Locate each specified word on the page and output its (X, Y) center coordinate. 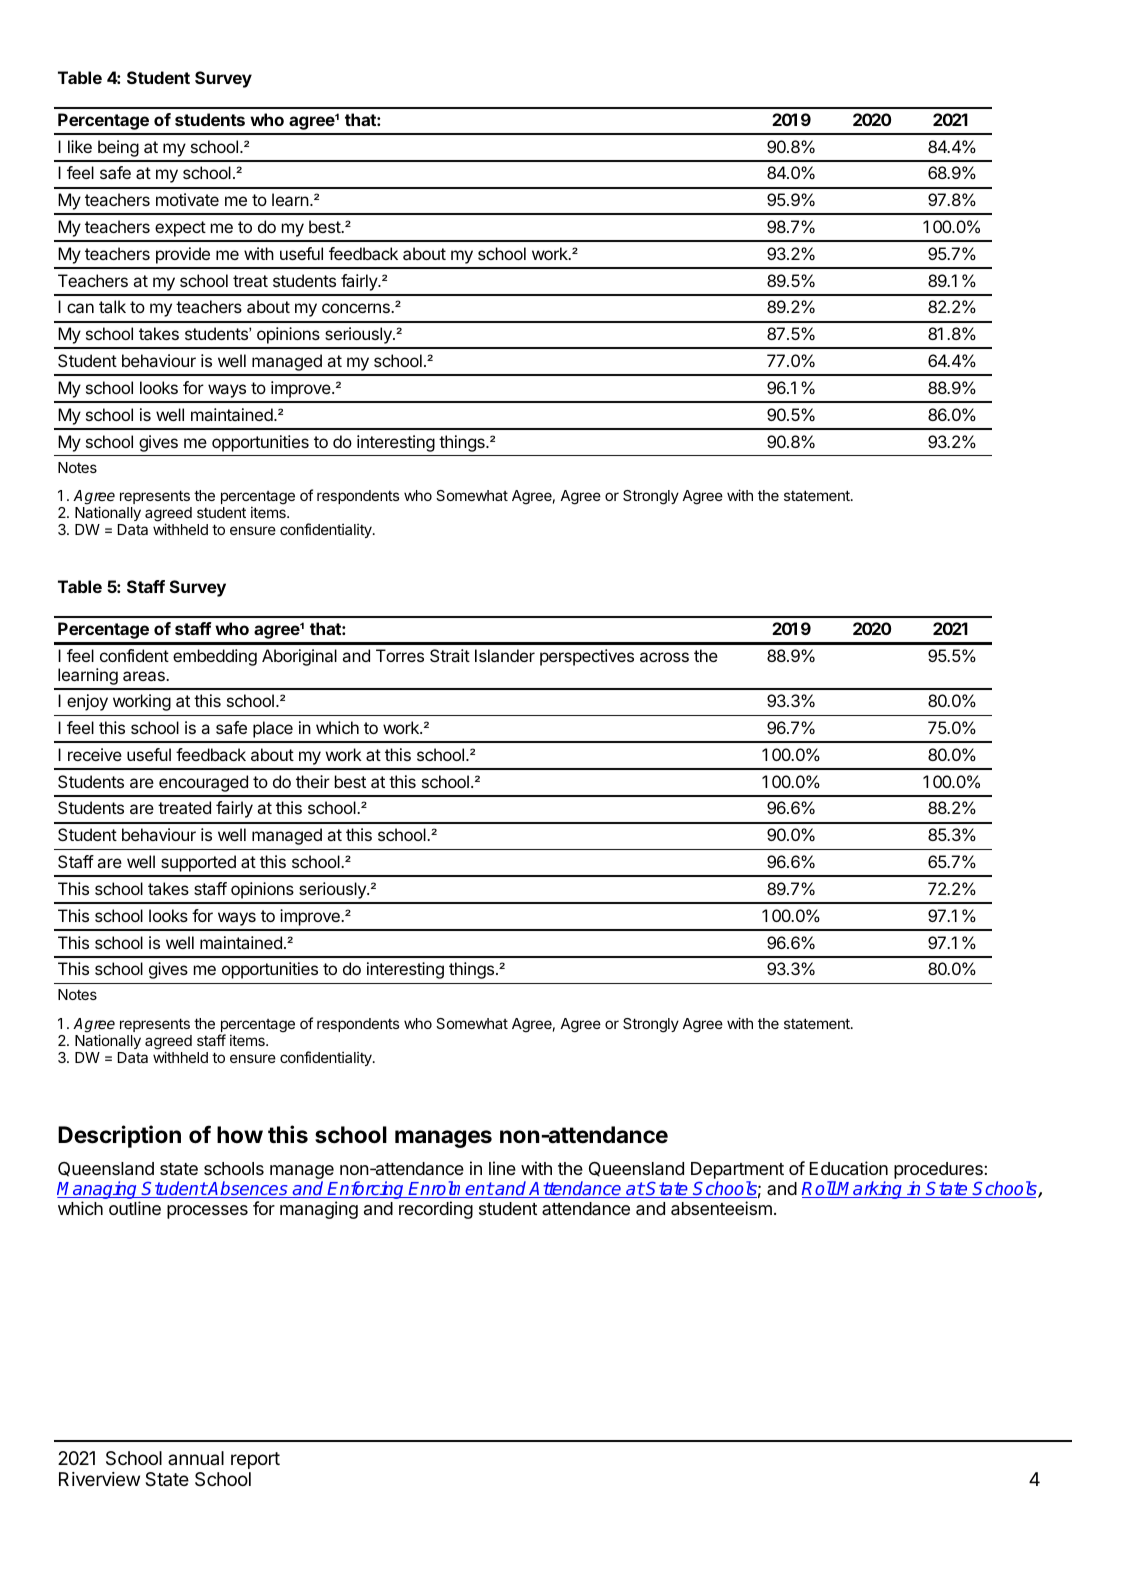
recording (436, 1210)
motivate (187, 199)
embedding (215, 657)
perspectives (587, 657)
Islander (505, 655)
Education (849, 1168)
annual (196, 1458)
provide (183, 255)
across (664, 657)
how (240, 1134)
